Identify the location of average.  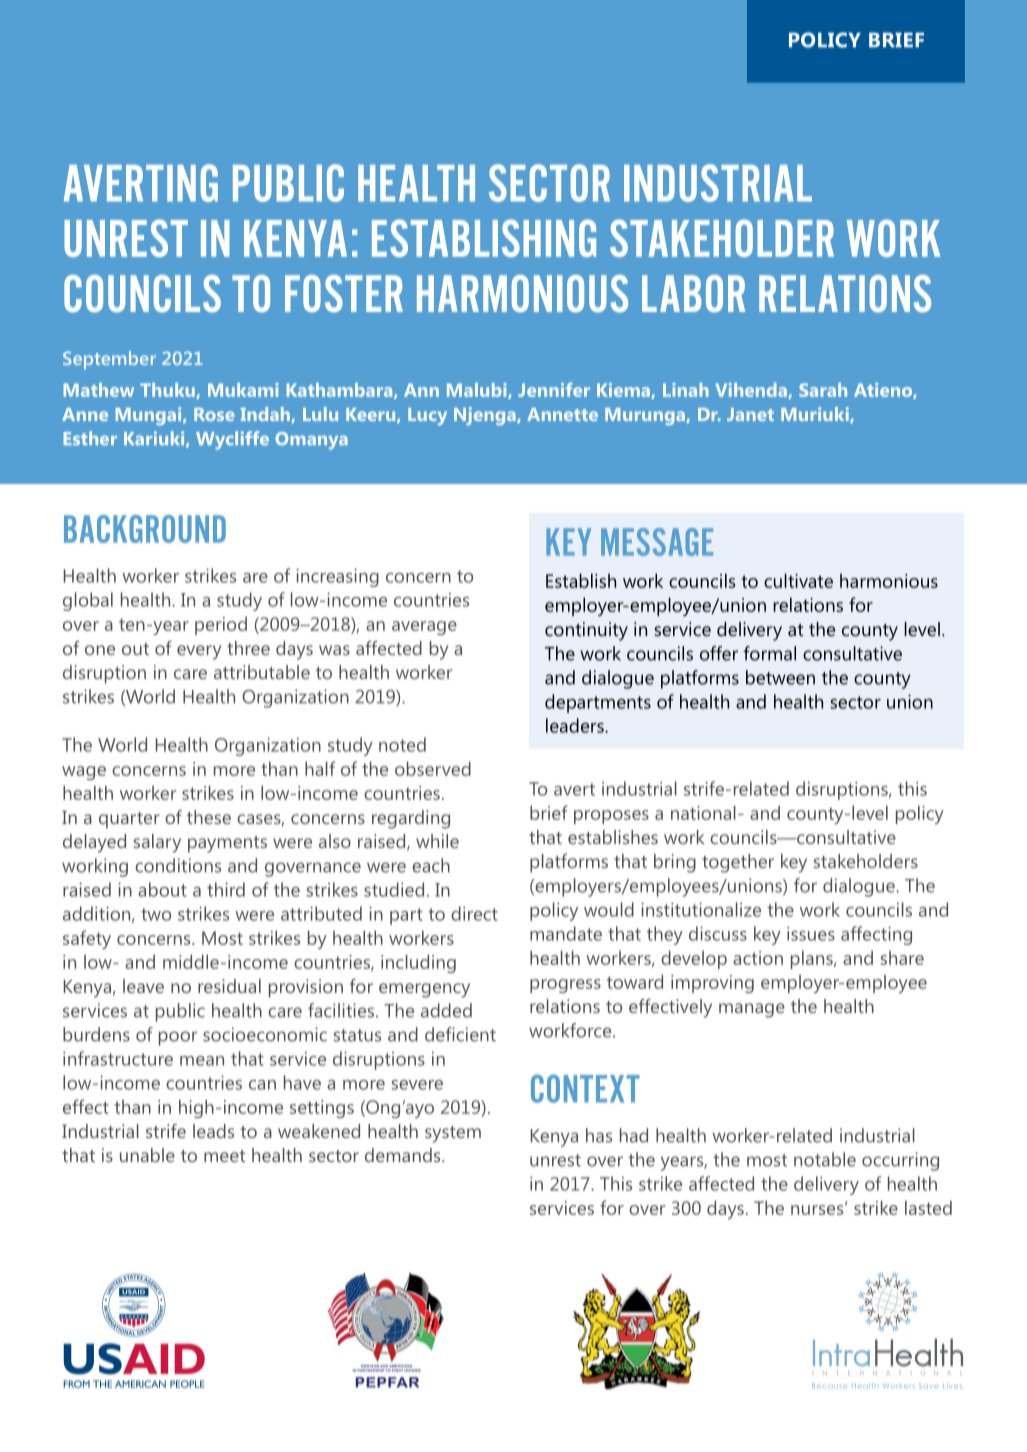
(424, 628).
